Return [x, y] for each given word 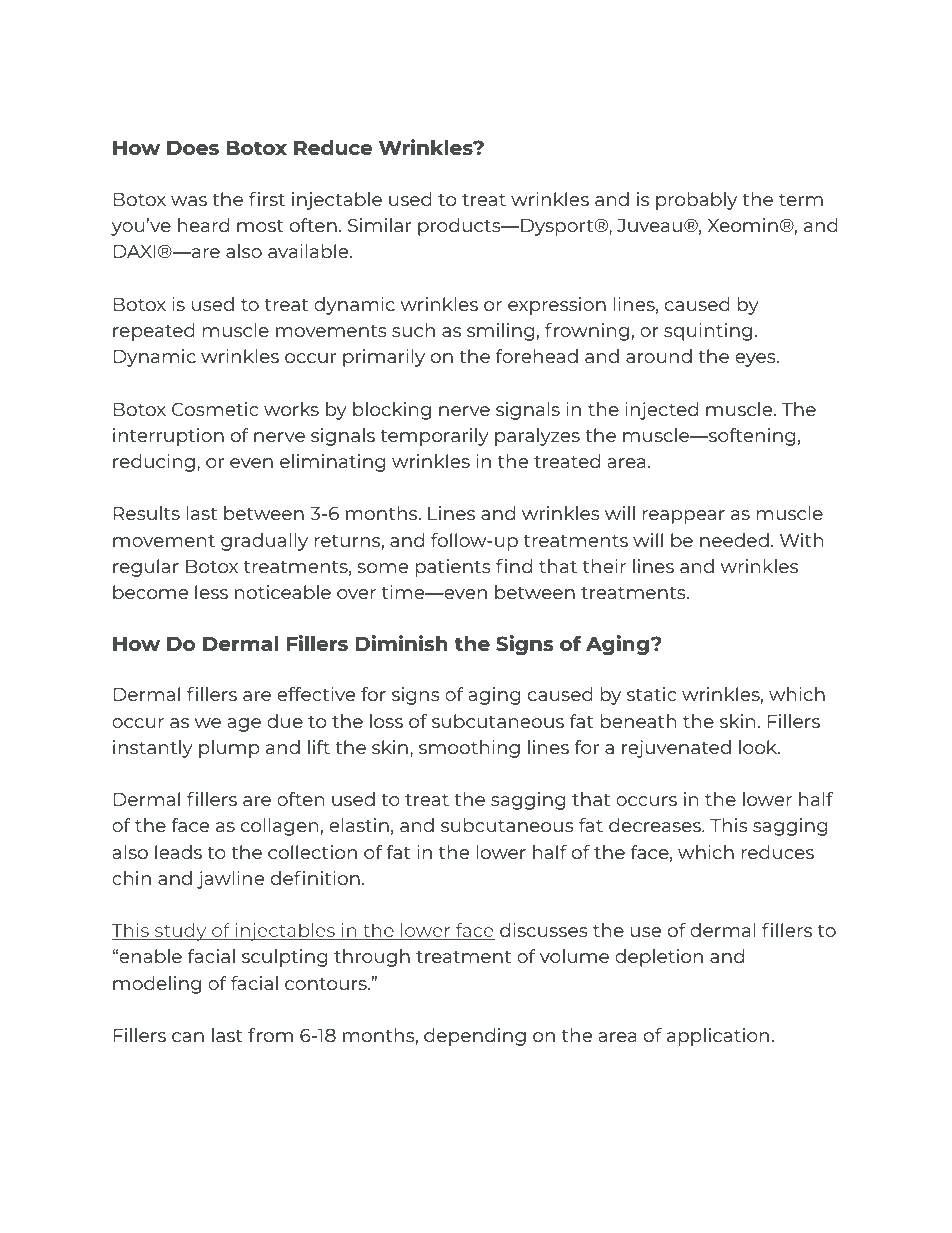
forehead [537, 356]
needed [734, 540]
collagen [279, 827]
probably [696, 201]
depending [475, 1037]
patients [453, 568]
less [211, 592]
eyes [756, 360]
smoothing [469, 749]
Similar [379, 225]
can [188, 1037]
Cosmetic [215, 409]
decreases [656, 825]
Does [193, 148]
